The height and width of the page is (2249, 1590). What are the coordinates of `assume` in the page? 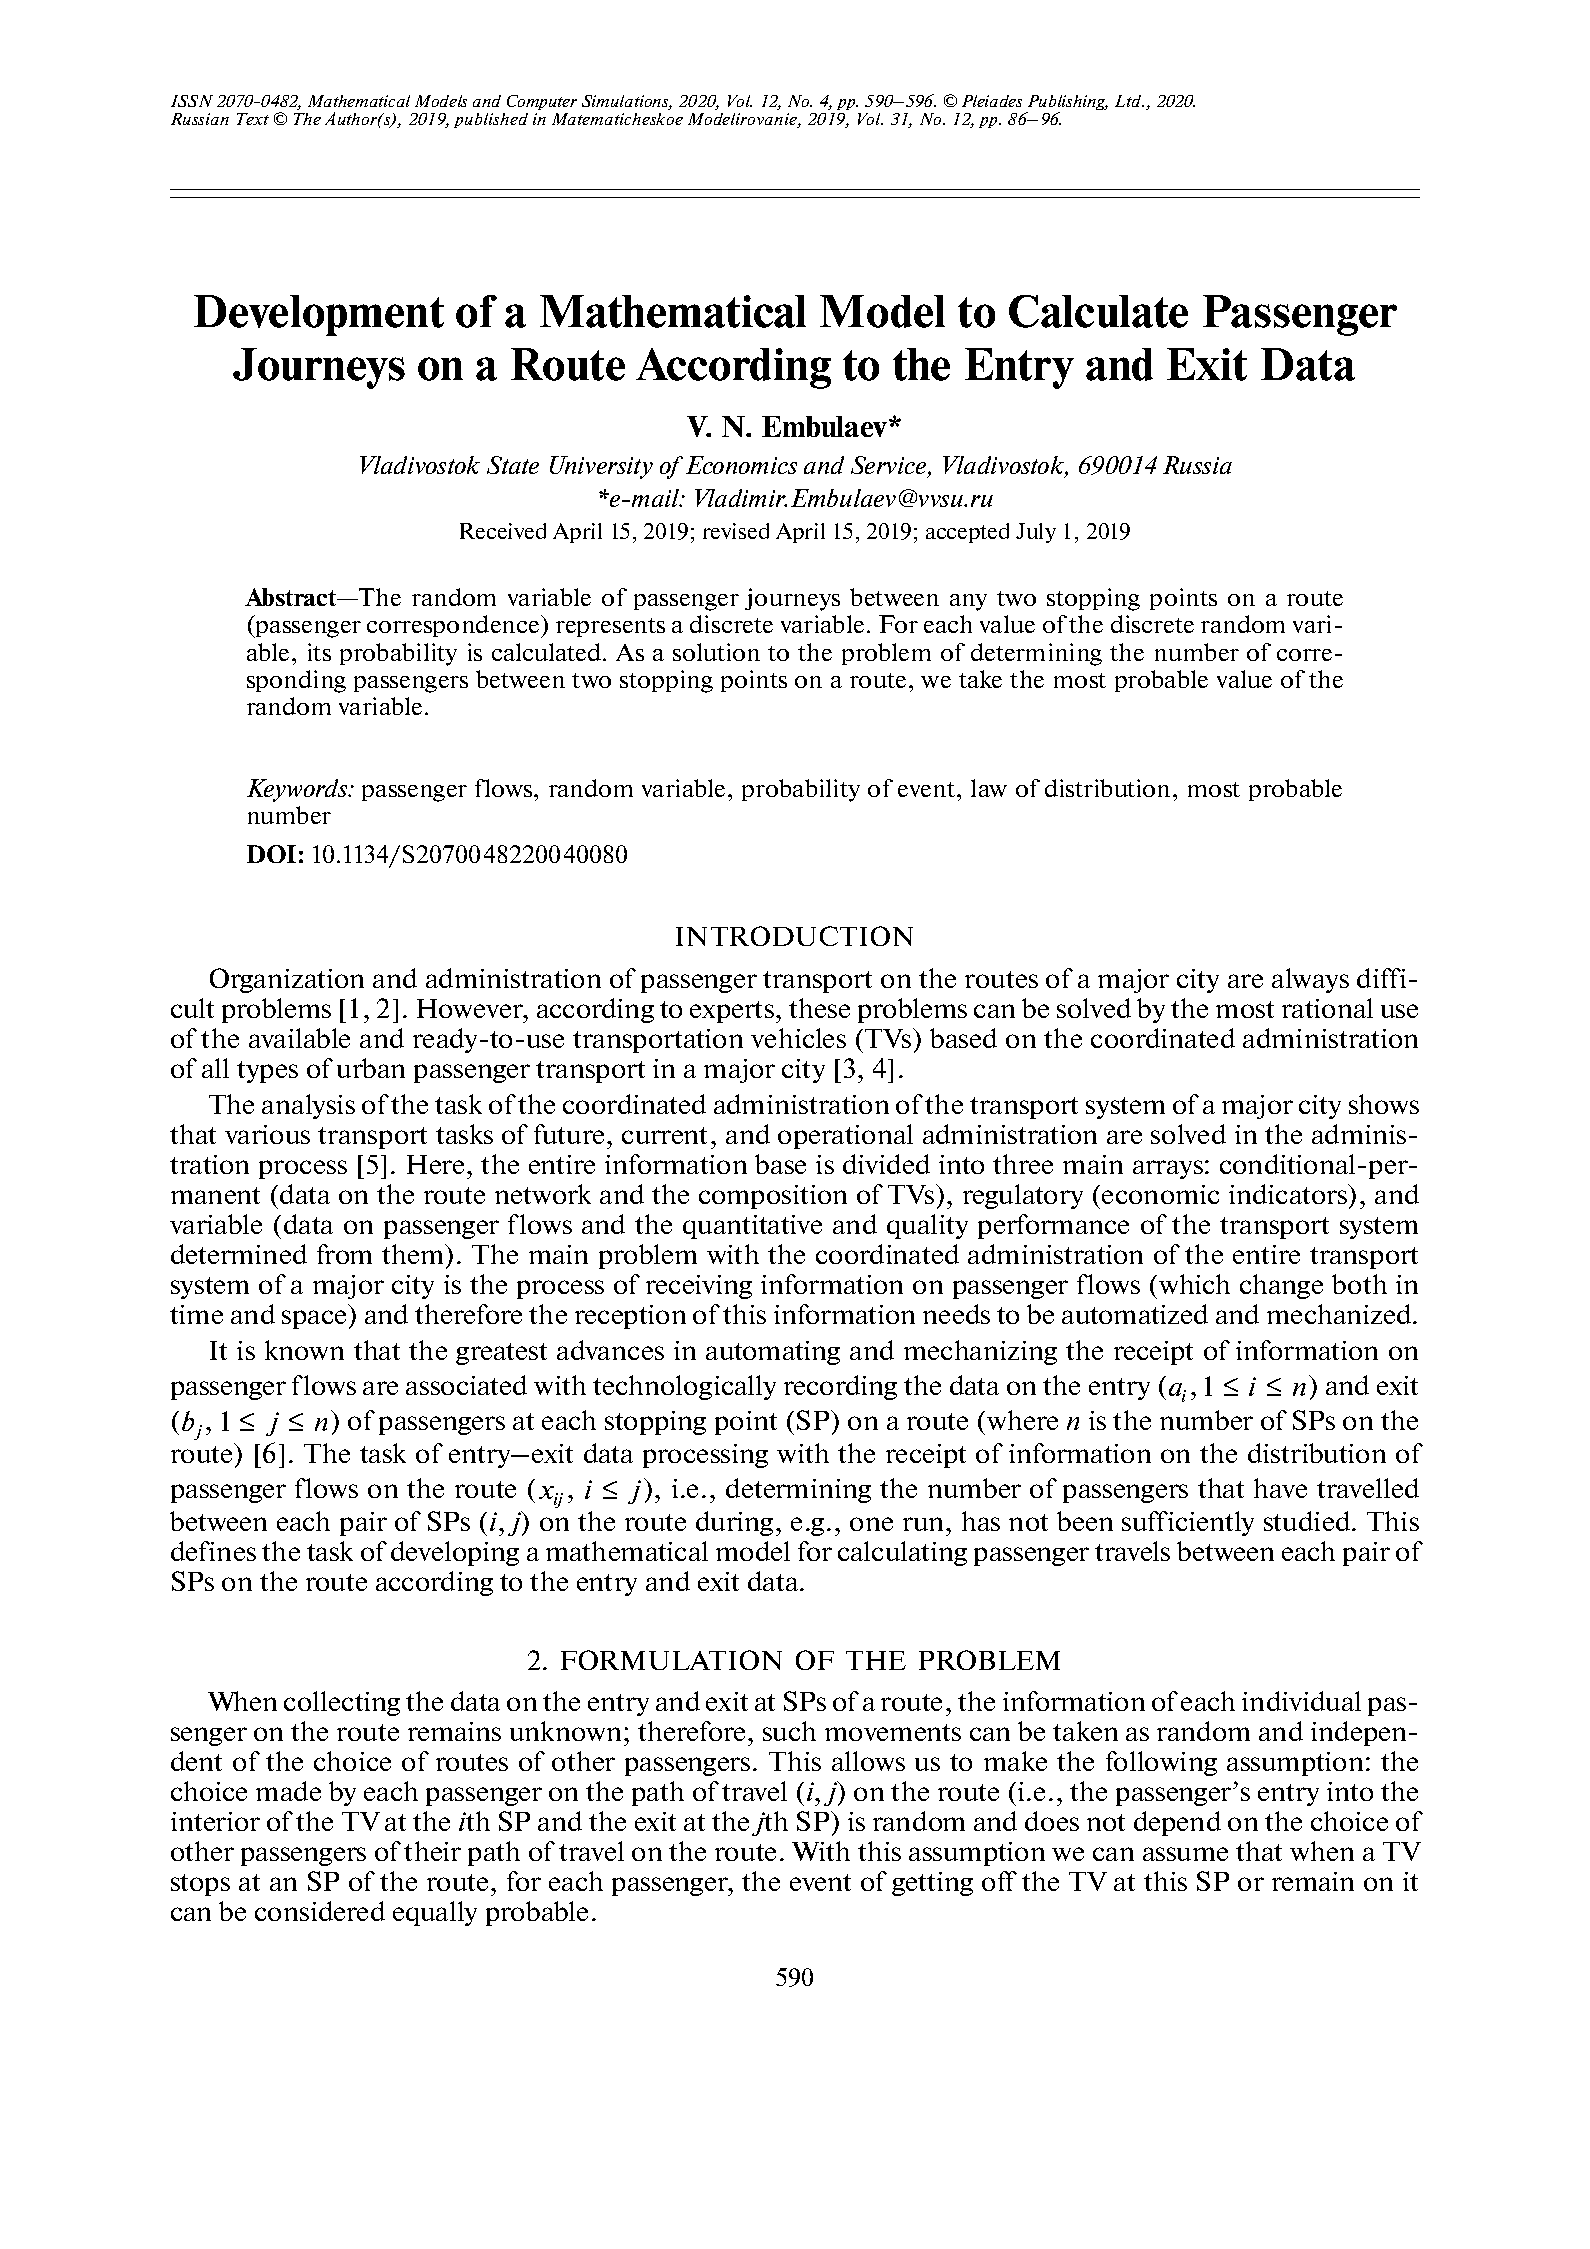 It's located at (1185, 1854).
